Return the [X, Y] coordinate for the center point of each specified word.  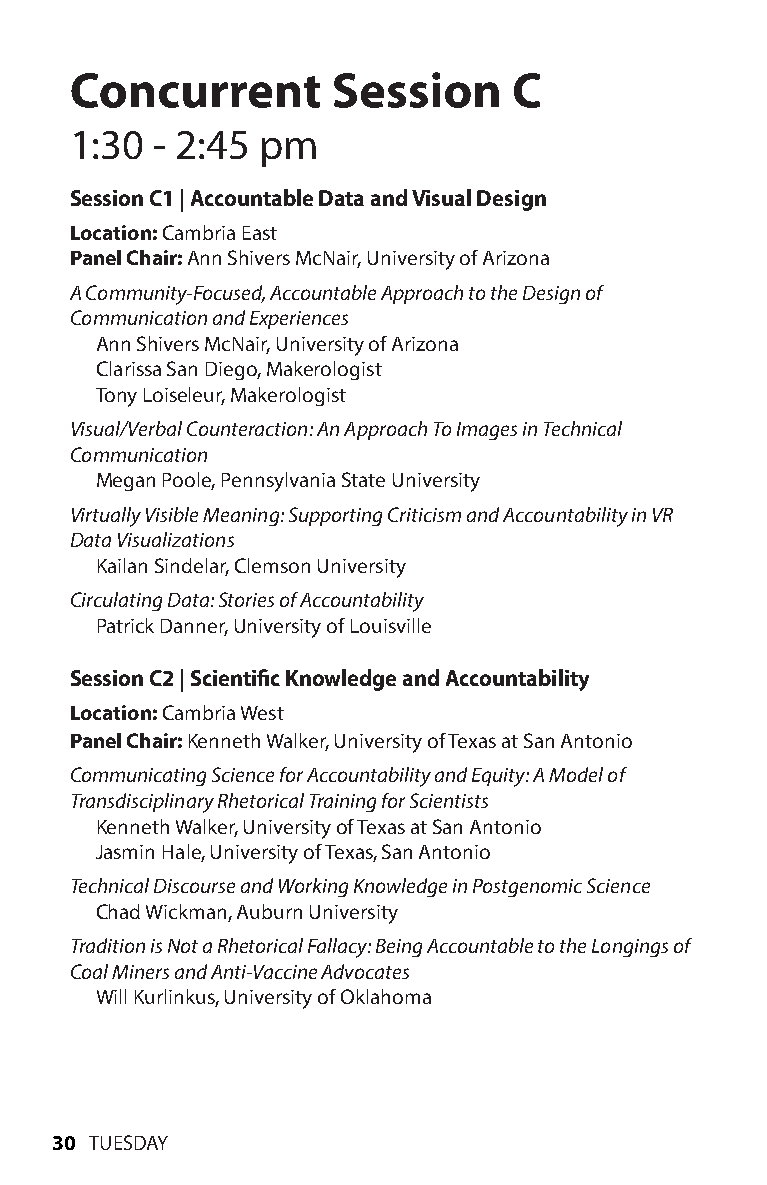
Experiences [299, 320]
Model [576, 774]
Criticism [424, 514]
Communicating [138, 776]
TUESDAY [128, 1142]
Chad [118, 911]
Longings [630, 948]
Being [399, 948]
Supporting [335, 516]
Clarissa [129, 368]
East [260, 233]
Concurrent [195, 90]
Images [487, 431]
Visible [172, 514]
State [363, 479]
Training [343, 803]
